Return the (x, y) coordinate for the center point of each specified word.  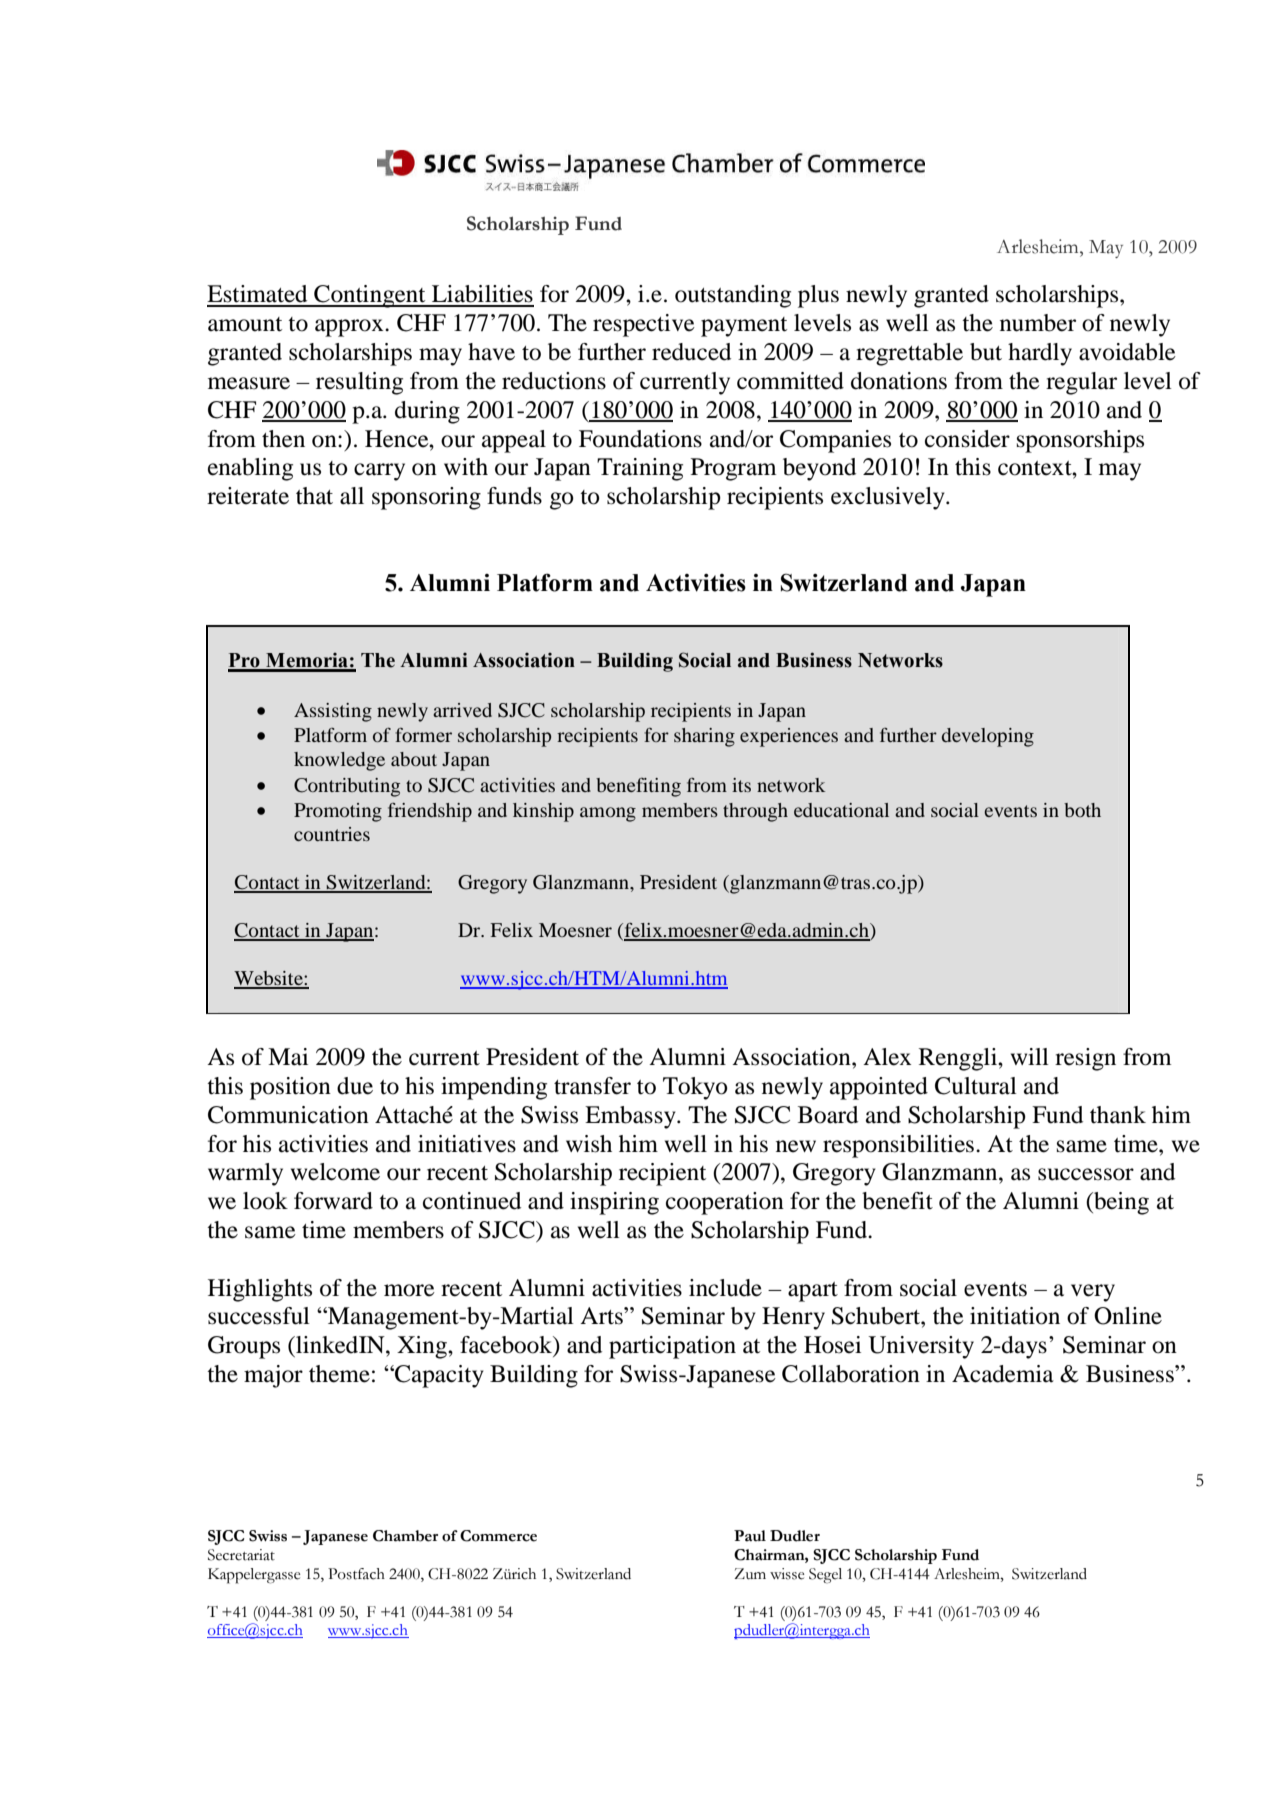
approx (350, 328)
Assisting (333, 712)
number (1038, 323)
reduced (691, 352)
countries (332, 834)
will (1030, 1056)
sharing (704, 737)
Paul (750, 1536)
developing (988, 737)
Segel (825, 1576)
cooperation (725, 1203)
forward (333, 1201)
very (1093, 1293)
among (608, 814)
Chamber (405, 1536)
